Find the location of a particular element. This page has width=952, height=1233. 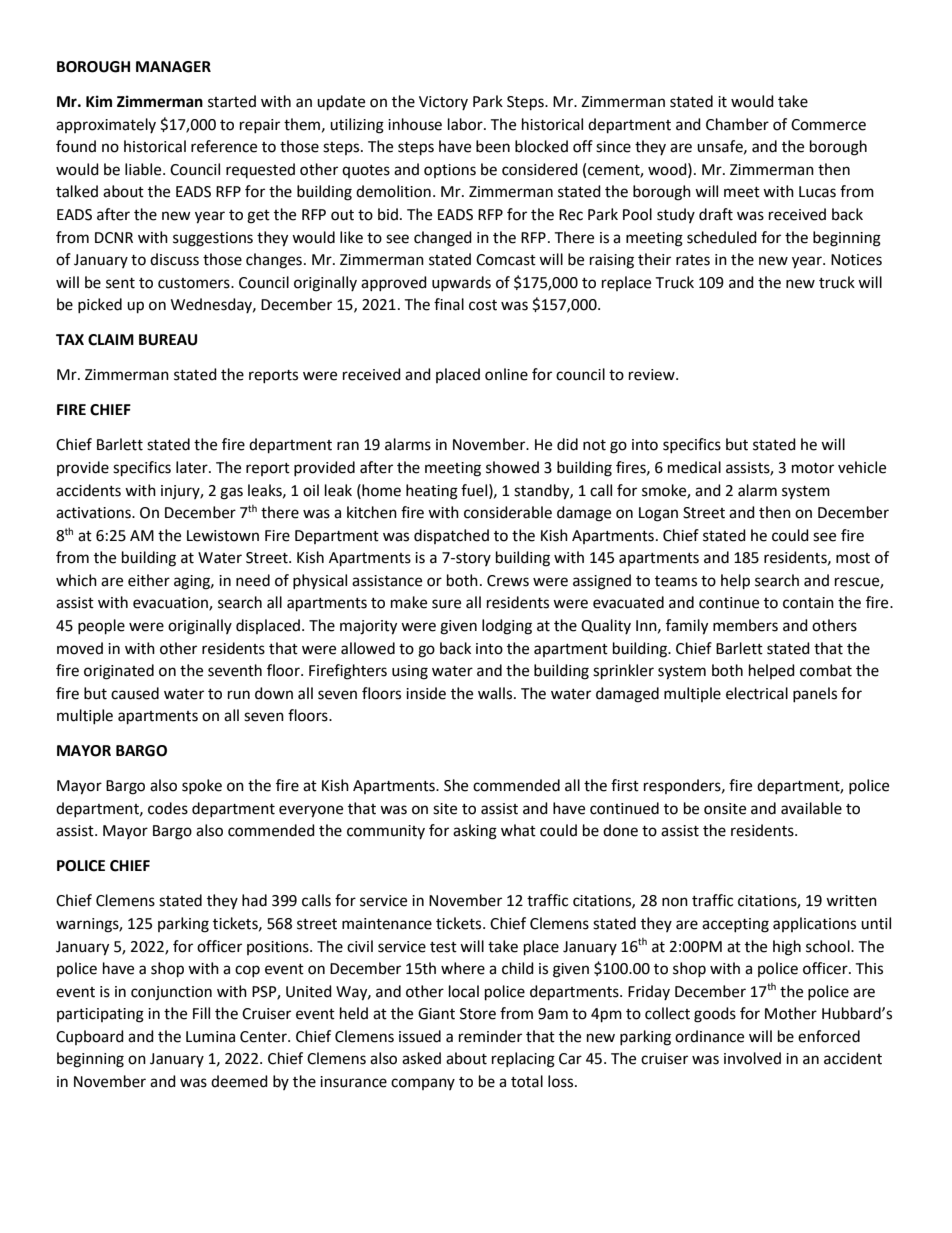

involved is located at coordinates (752, 1058).
